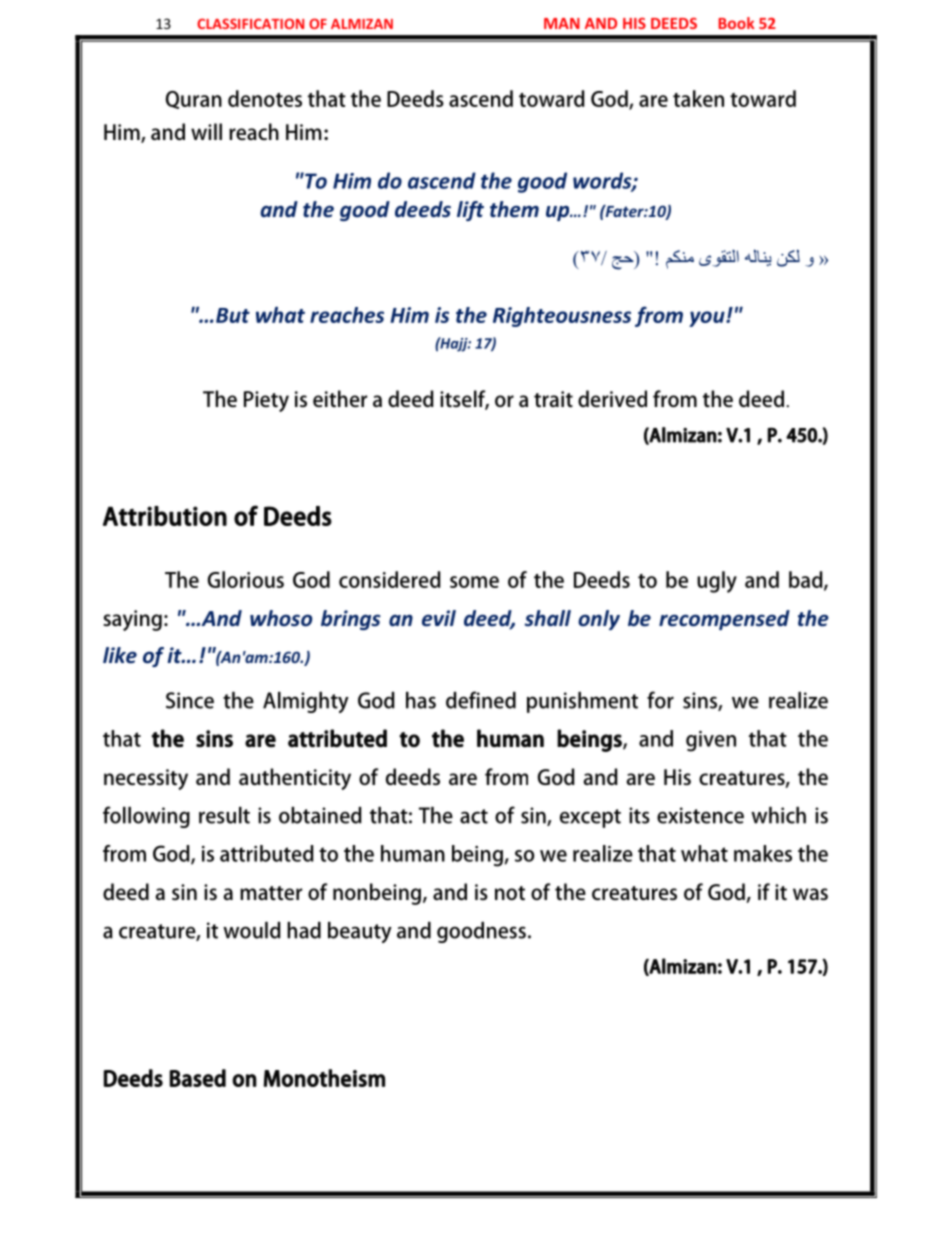 This screenshot has width=952, height=1233. What do you see at coordinates (810, 894) in the screenshot?
I see `was` at bounding box center [810, 894].
